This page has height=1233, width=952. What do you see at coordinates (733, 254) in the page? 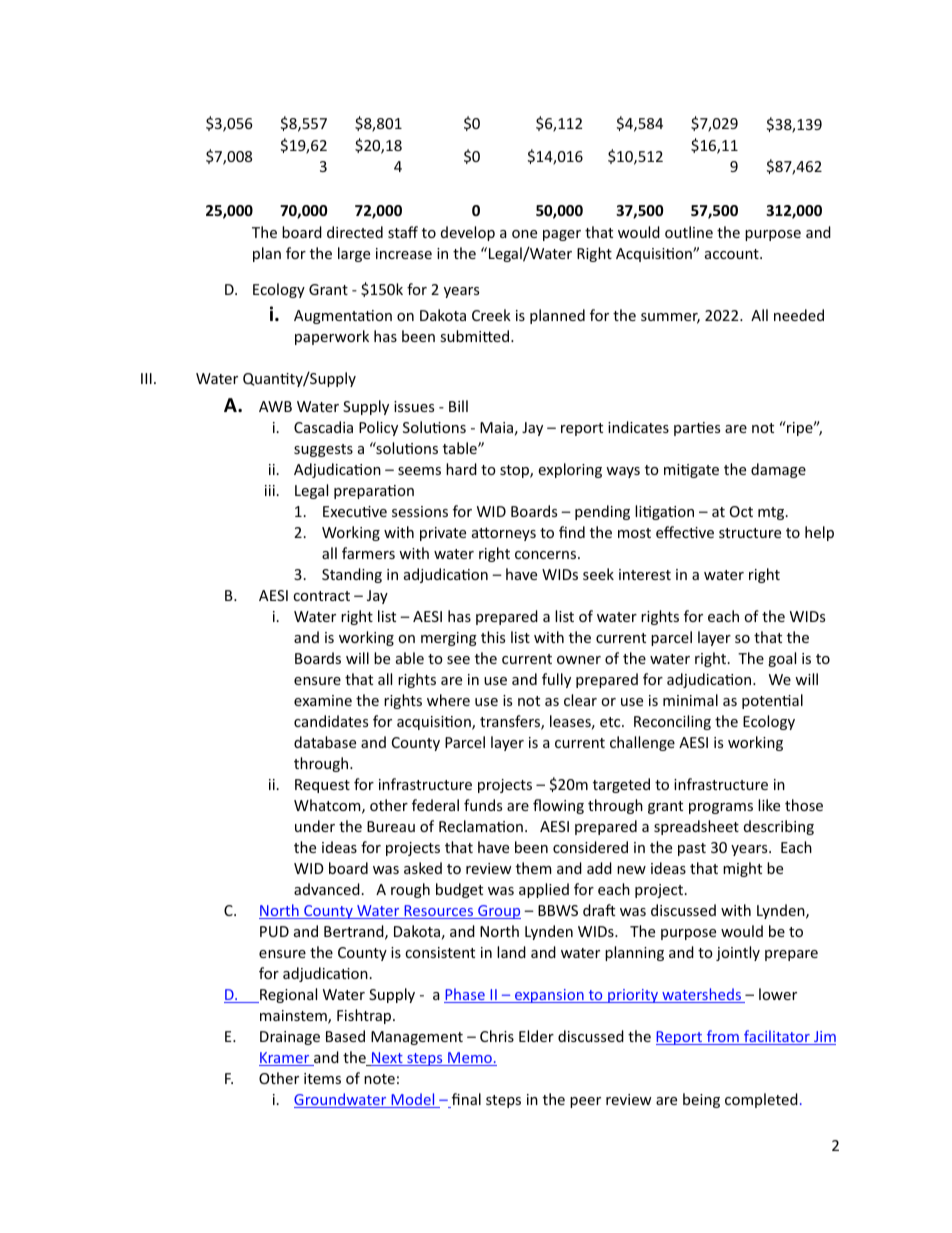
I see `account` at bounding box center [733, 254].
